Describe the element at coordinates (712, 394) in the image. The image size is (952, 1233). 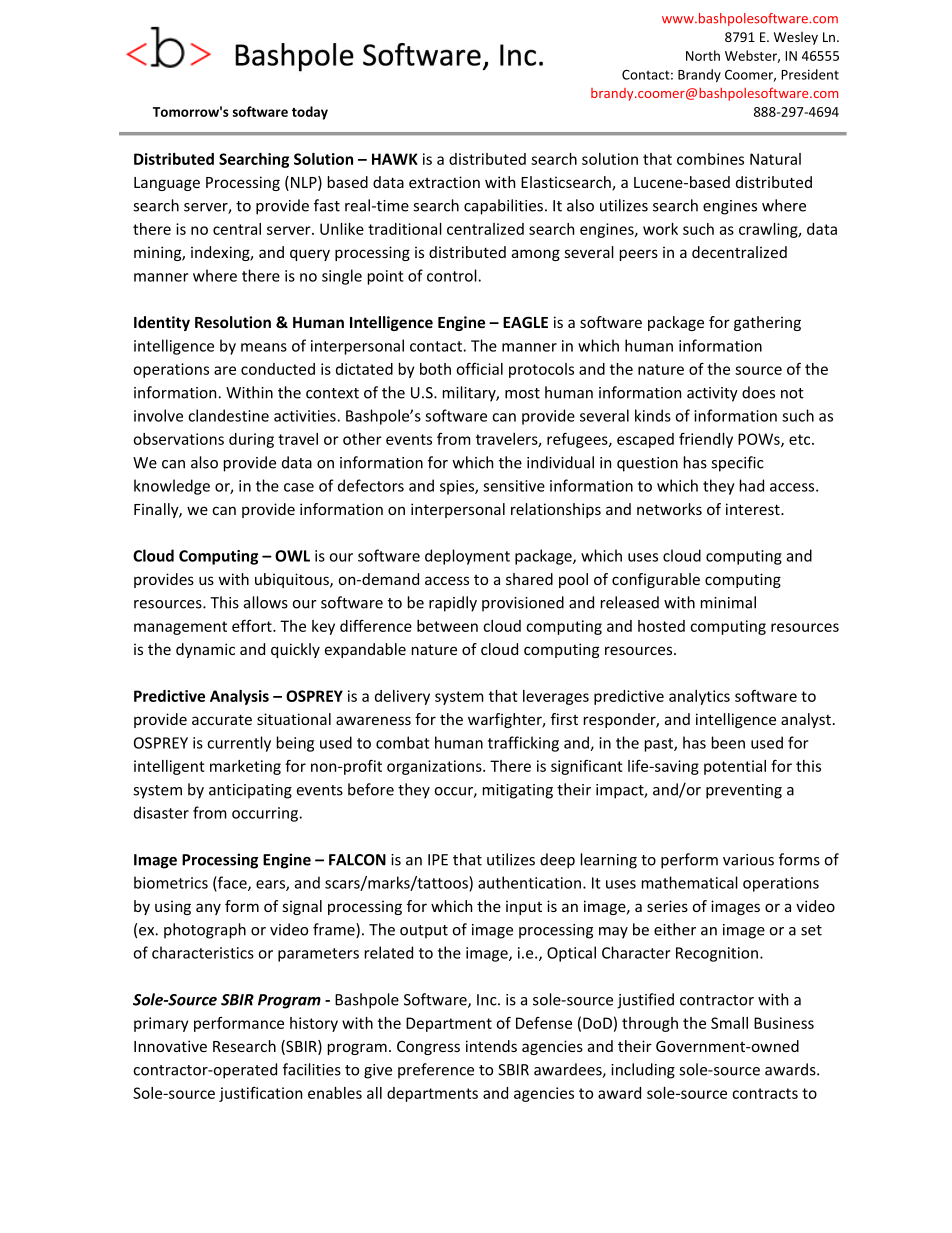
I see `activity` at that location.
